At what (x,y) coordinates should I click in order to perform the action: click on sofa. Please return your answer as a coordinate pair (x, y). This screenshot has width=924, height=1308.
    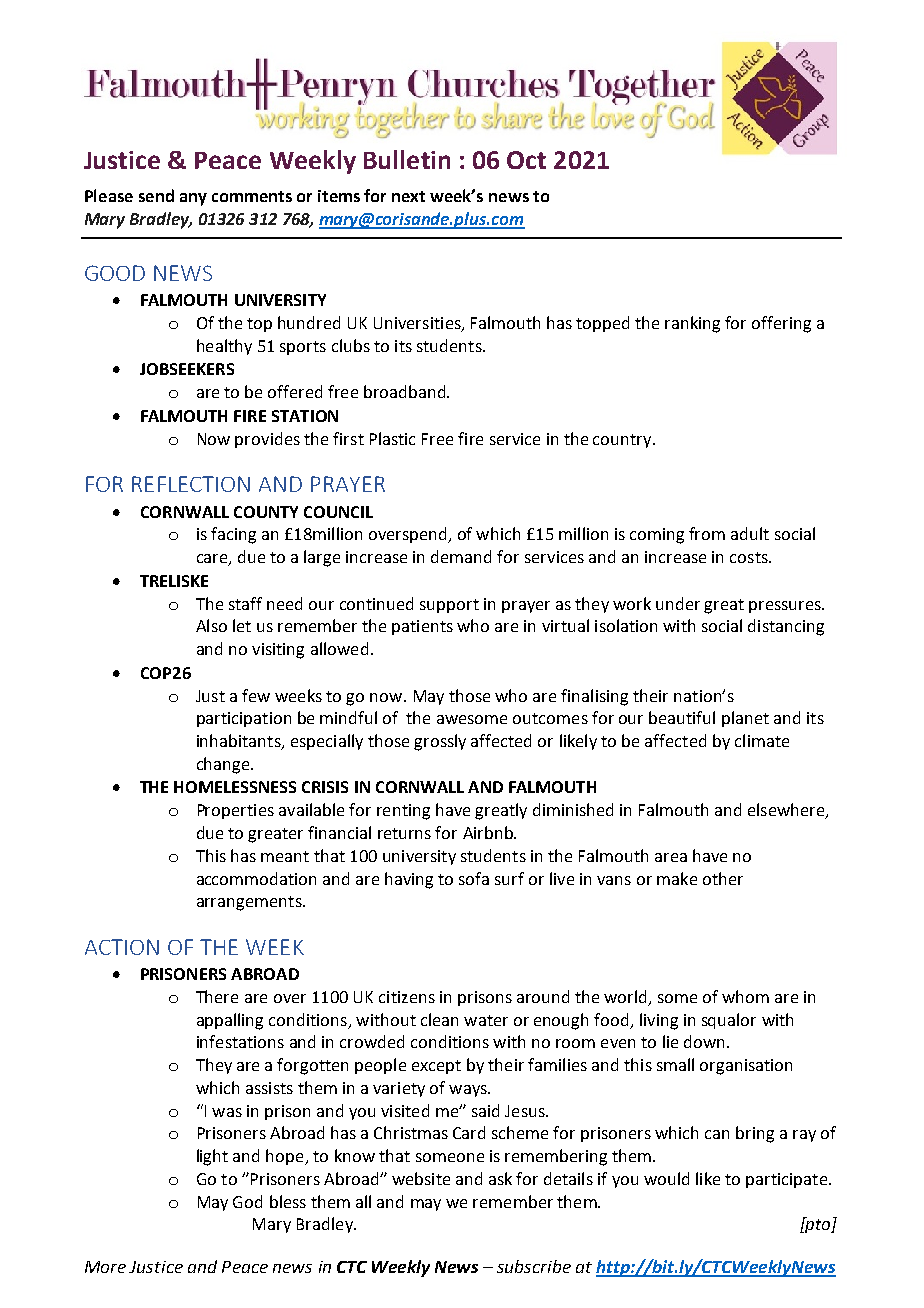
    Looking at the image, I should click on (474, 878).
